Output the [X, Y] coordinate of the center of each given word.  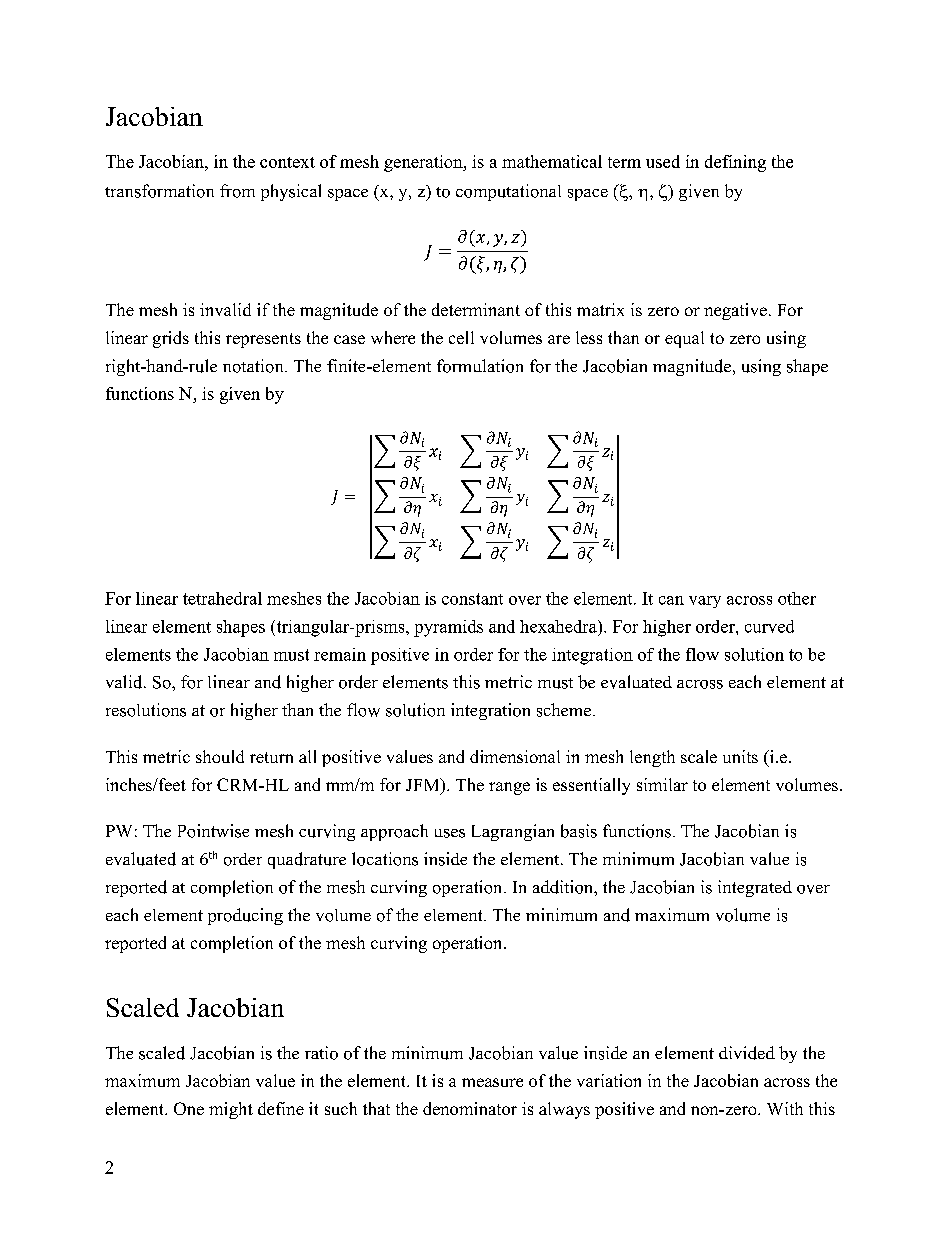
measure [492, 1082]
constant [472, 599]
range [509, 788]
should [220, 756]
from [237, 191]
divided [747, 1053]
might [231, 1110]
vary [705, 602]
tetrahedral [222, 598]
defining [735, 163]
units [740, 756]
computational [508, 192]
